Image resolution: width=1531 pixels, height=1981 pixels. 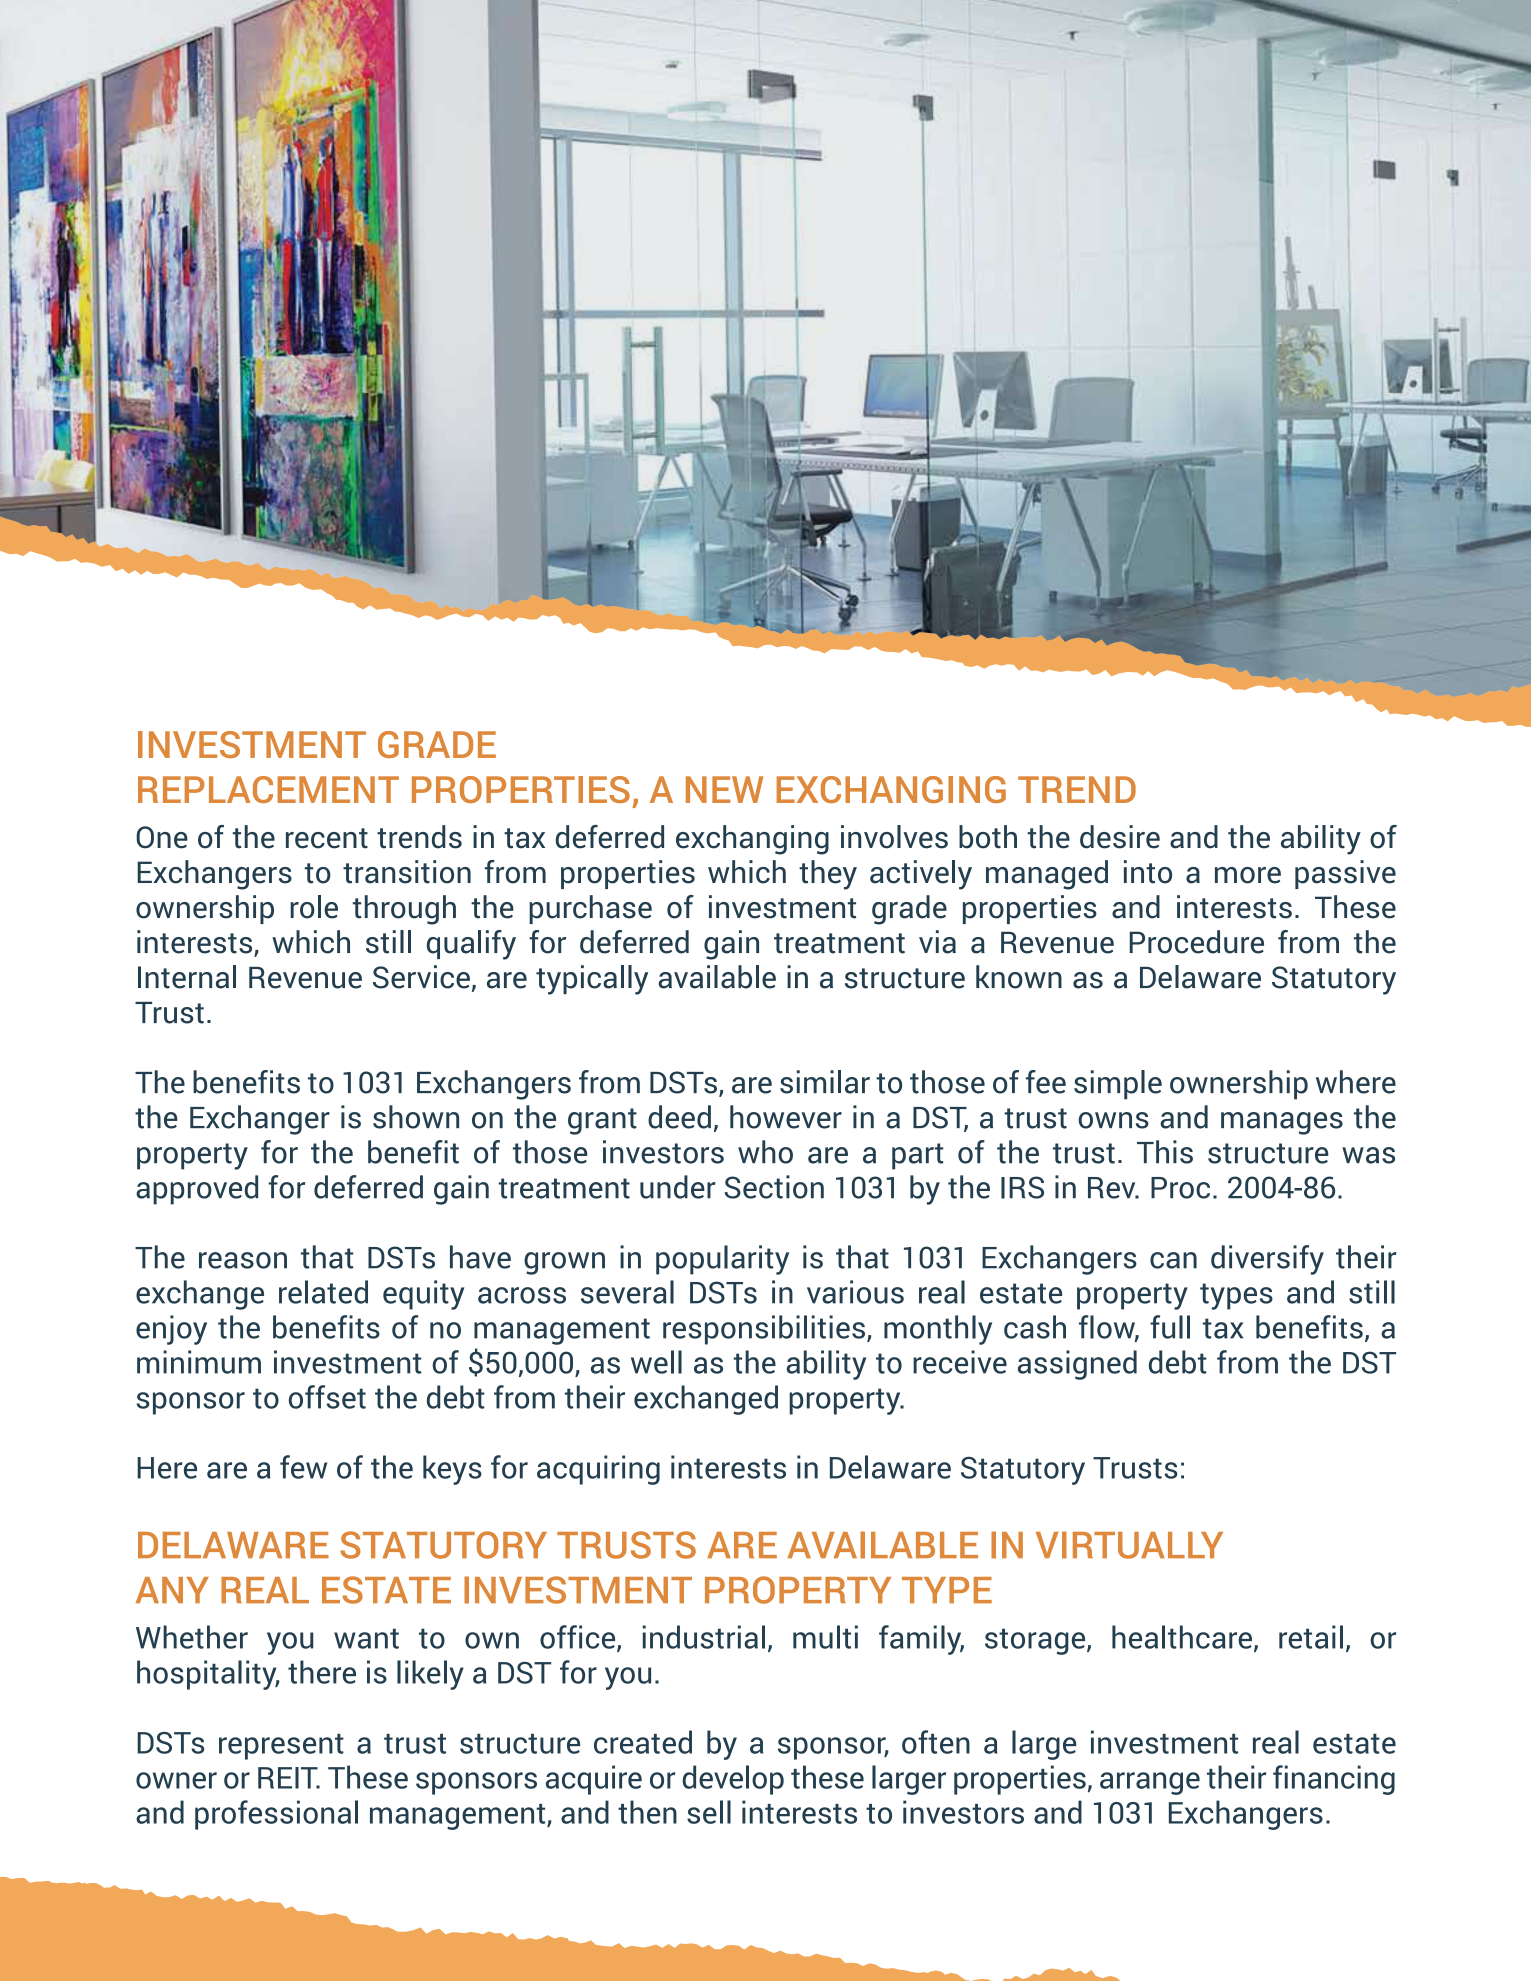 I want to click on develop, so click(x=733, y=1780).
